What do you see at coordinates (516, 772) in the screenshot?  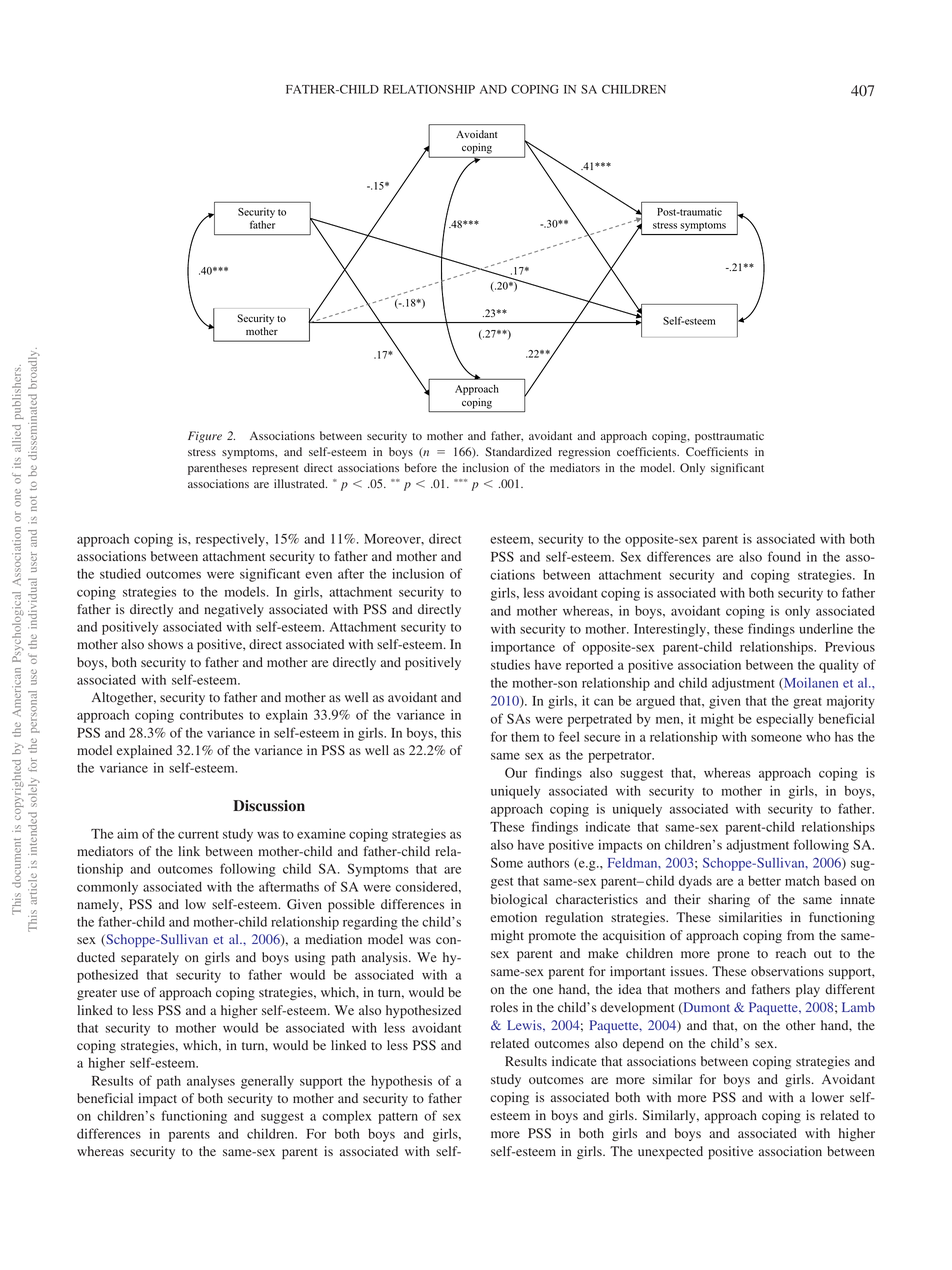 I see `Our` at bounding box center [516, 772].
